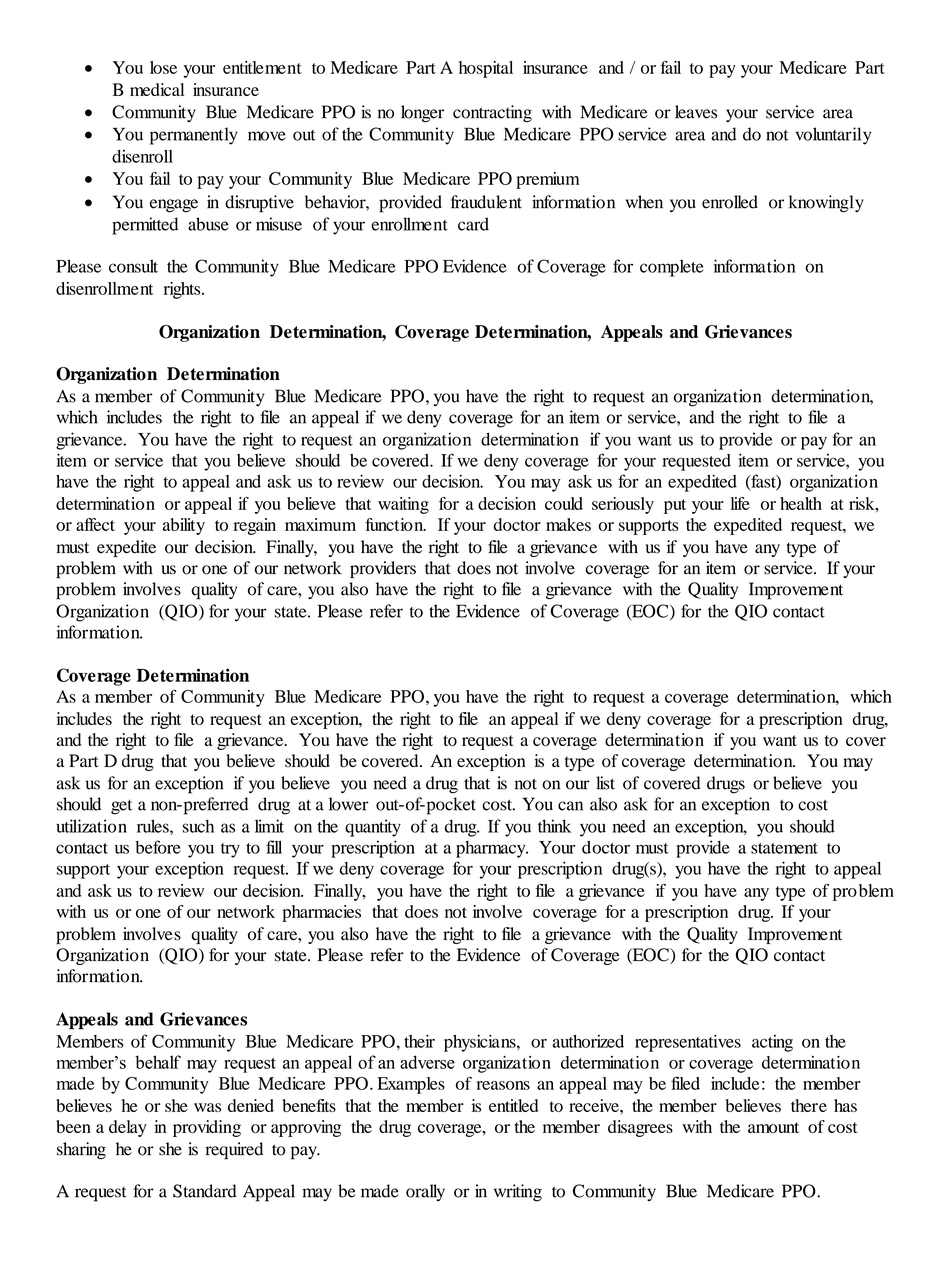 This screenshot has height=1272, width=952. What do you see at coordinates (740, 503) in the screenshot?
I see `life` at bounding box center [740, 503].
